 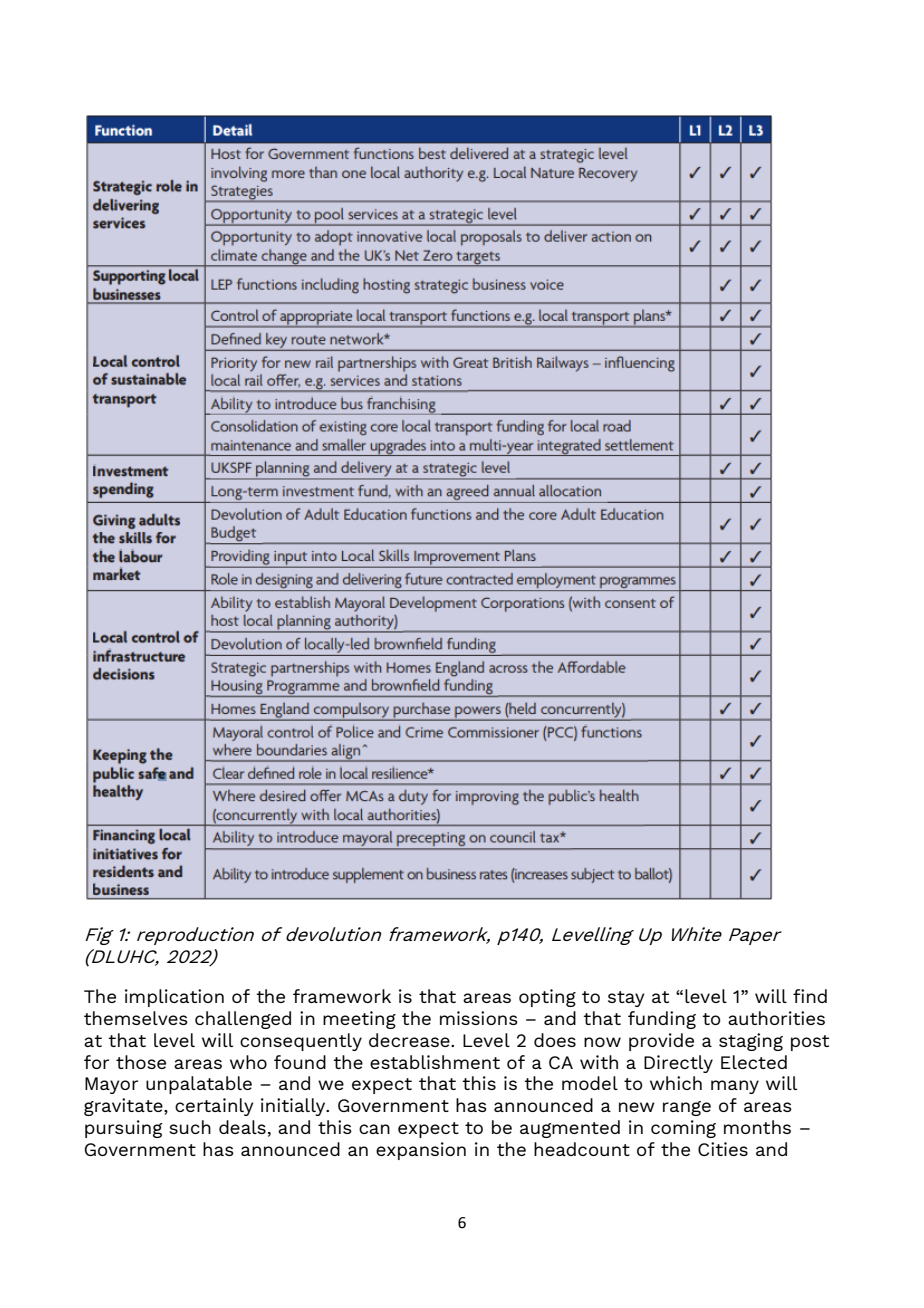 What do you see at coordinates (678, 1064) in the screenshot?
I see `Directly` at bounding box center [678, 1064].
